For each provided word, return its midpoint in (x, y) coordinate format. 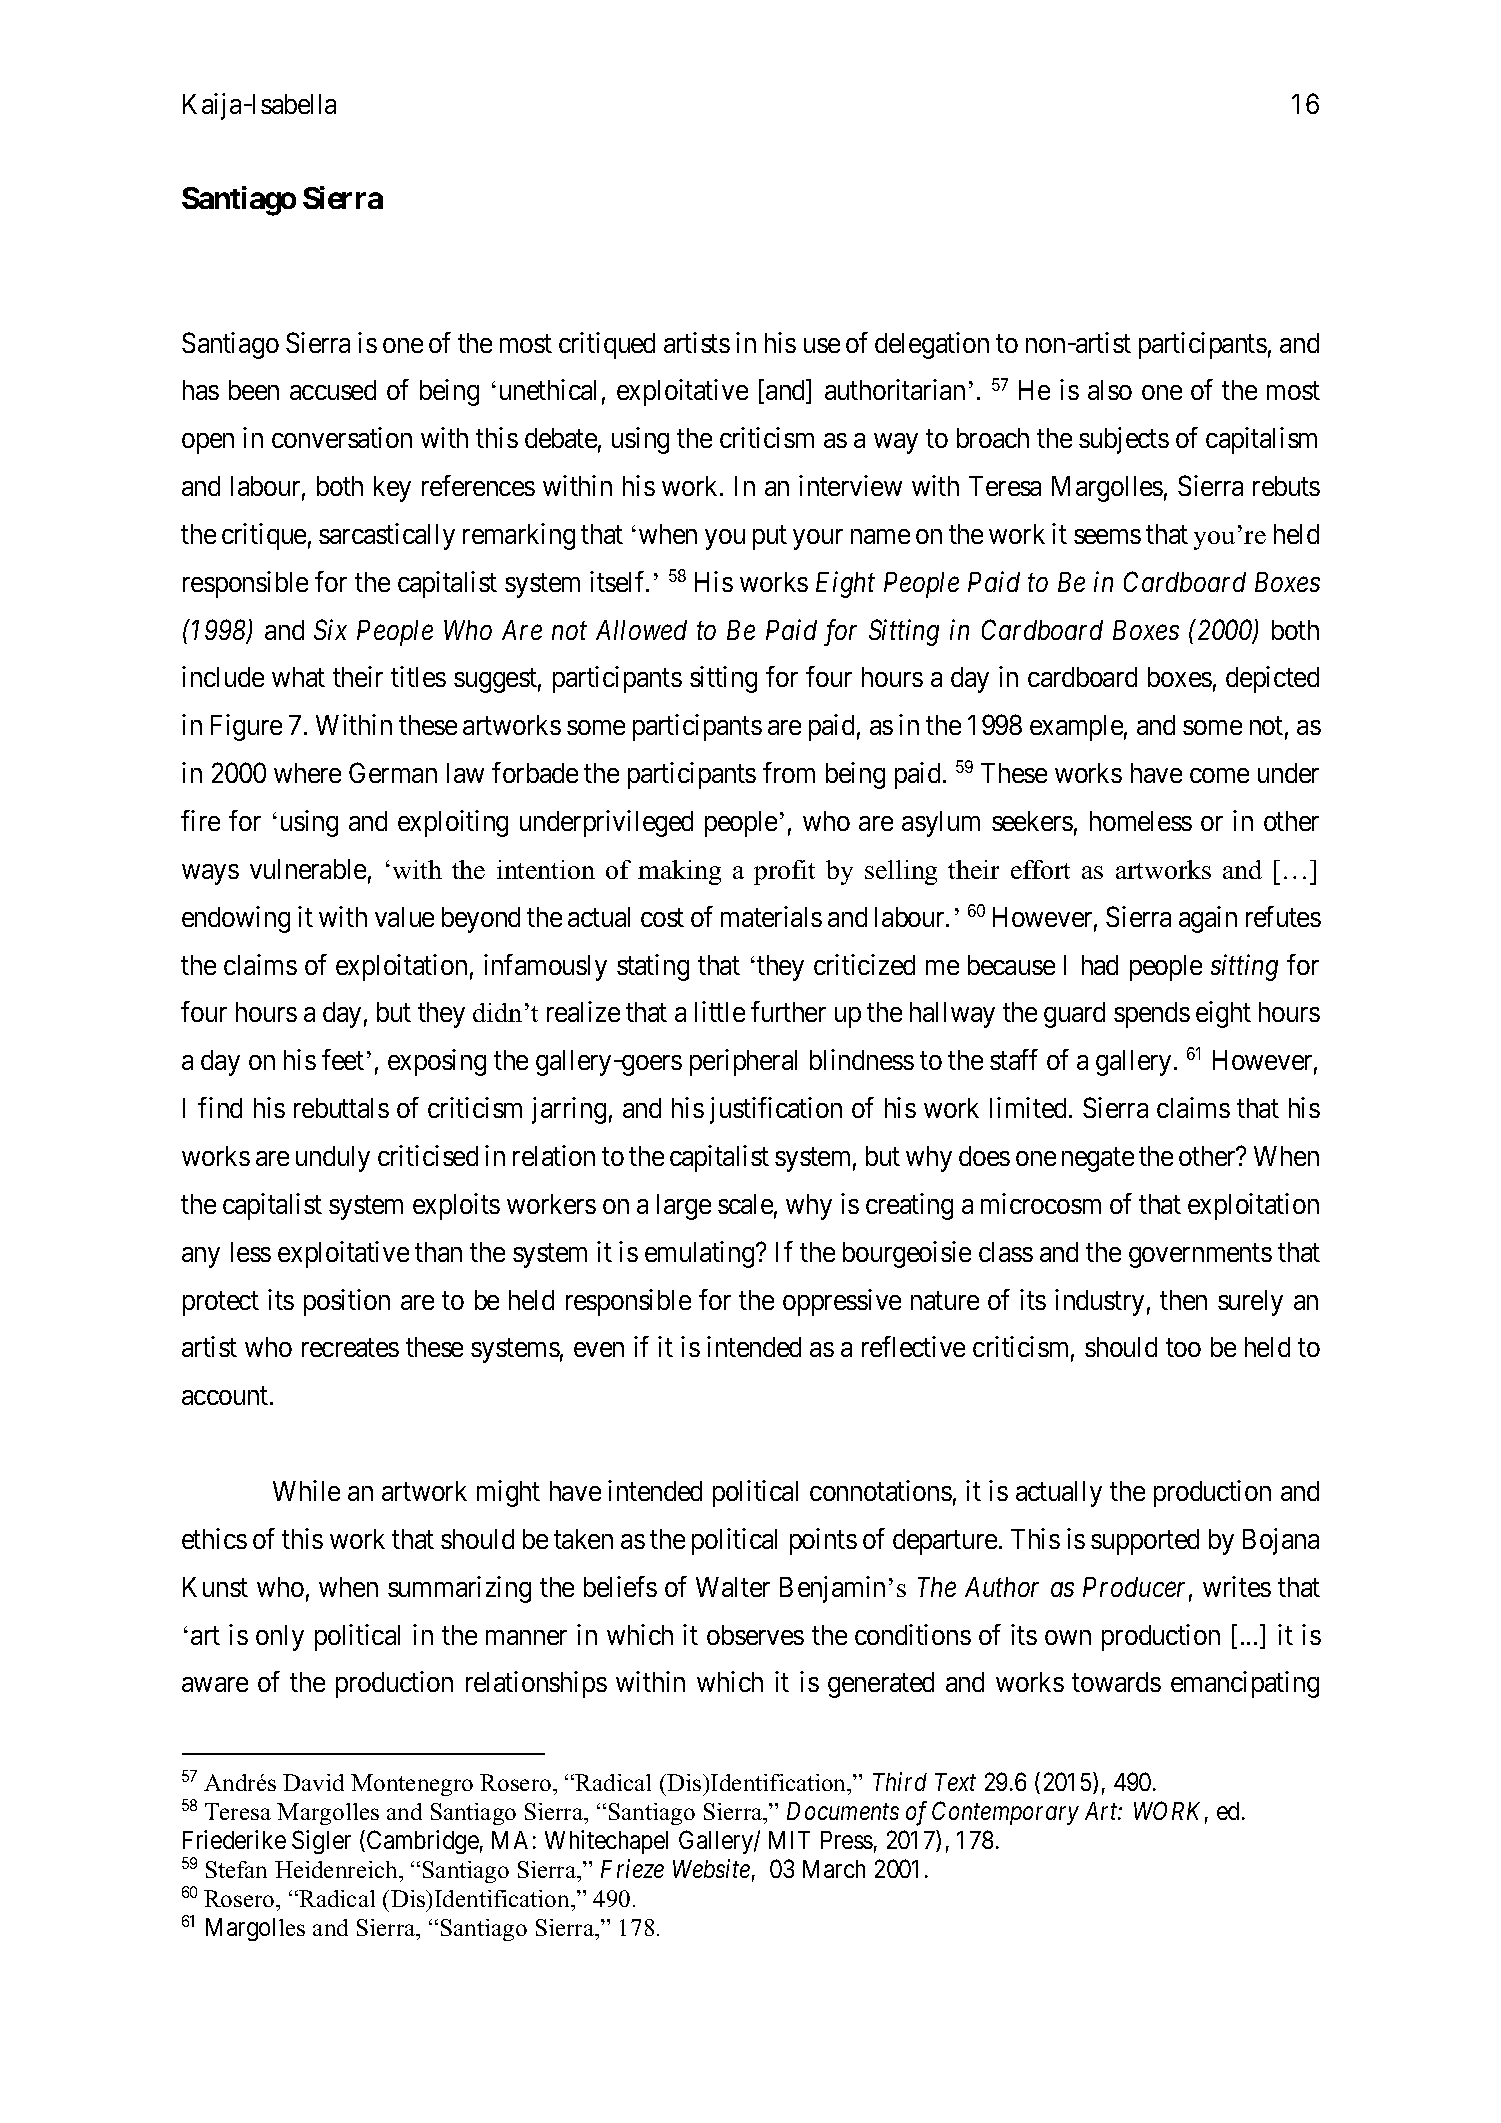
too (1183, 1348)
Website (711, 1868)
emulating (701, 1254)
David (313, 1782)
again (1208, 919)
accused (333, 390)
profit (784, 872)
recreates (350, 1348)
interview (850, 485)
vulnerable (308, 869)
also (1110, 390)
